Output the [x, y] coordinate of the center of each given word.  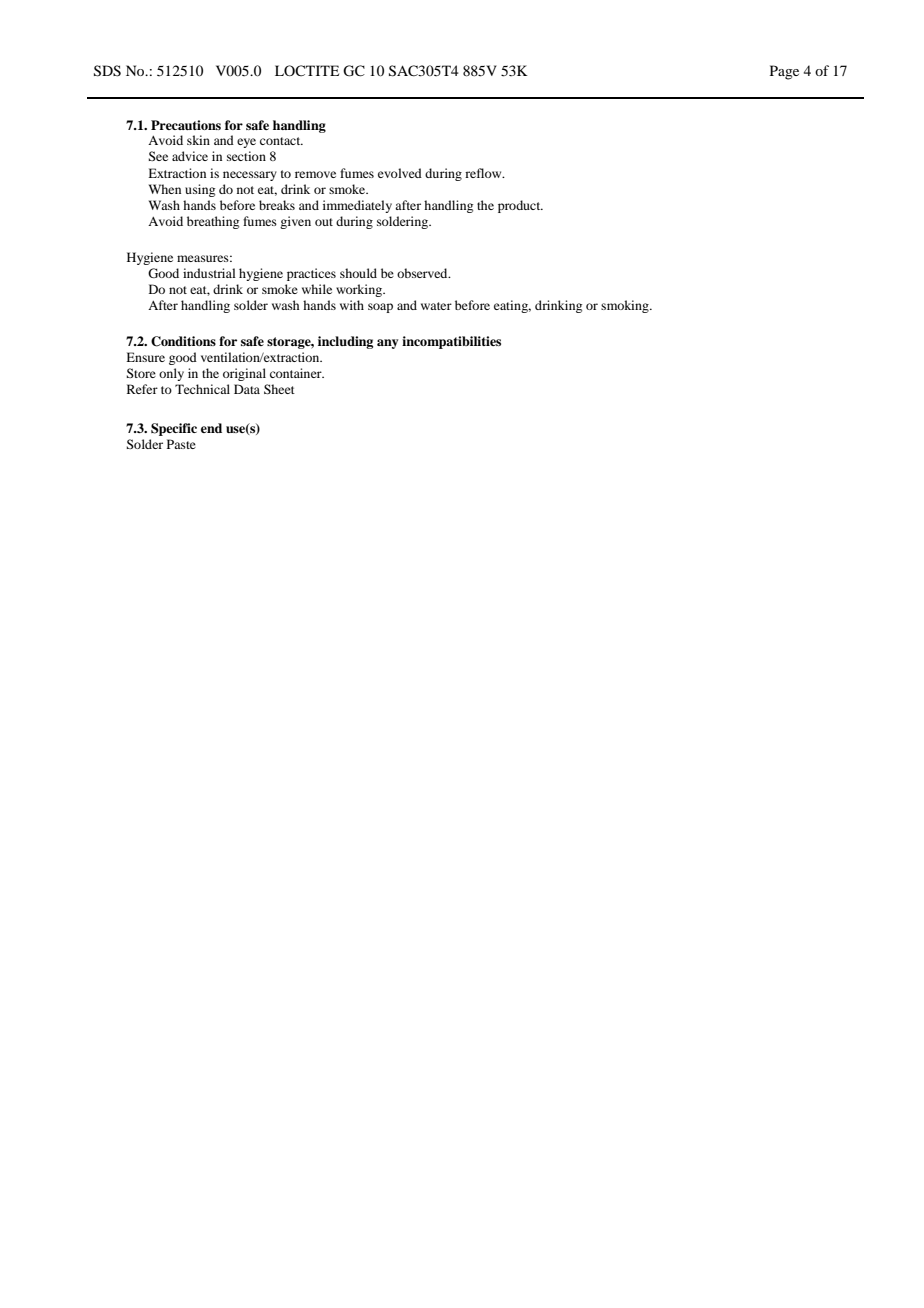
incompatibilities [451, 342]
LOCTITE [307, 70]
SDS [107, 71]
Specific [174, 429]
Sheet [279, 389]
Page [784, 72]
